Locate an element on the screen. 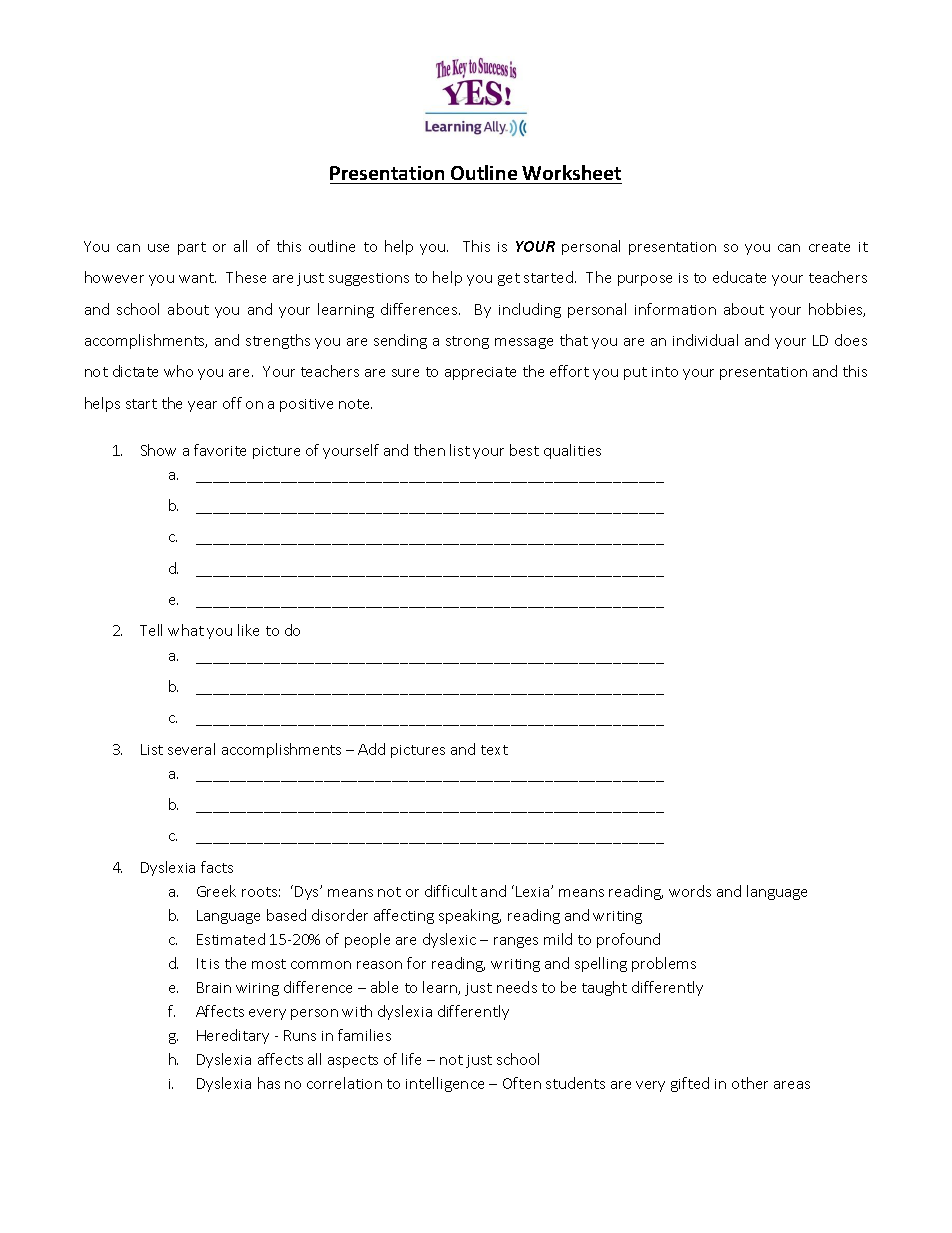  Often is located at coordinates (522, 1083).
